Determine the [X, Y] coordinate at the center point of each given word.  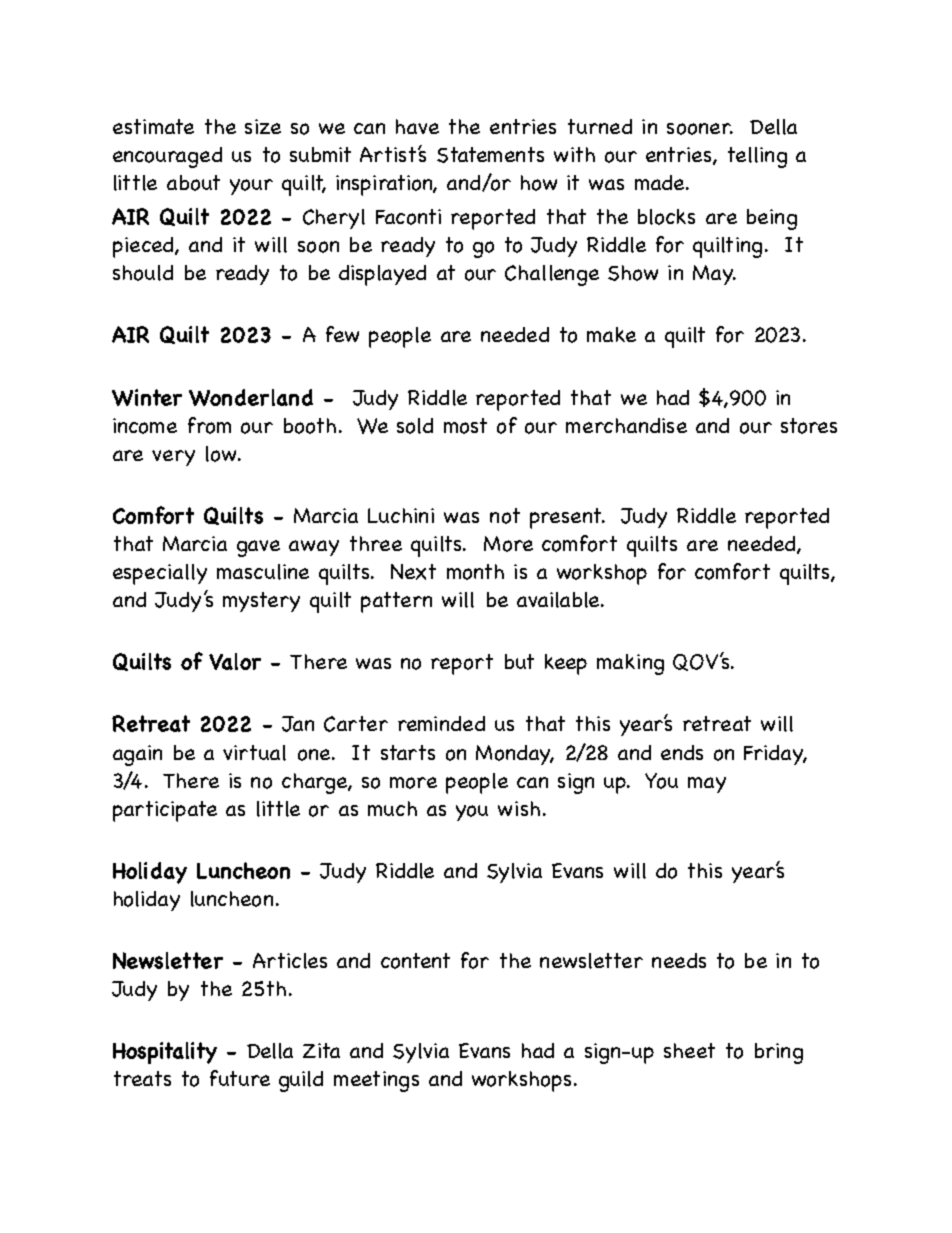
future [240, 1078]
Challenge [552, 275]
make [611, 334]
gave [258, 548]
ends [682, 752]
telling [757, 157]
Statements [490, 155]
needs [679, 960]
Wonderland [251, 397]
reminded [441, 723]
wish [519, 808]
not [505, 516]
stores [809, 426]
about [193, 183]
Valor [235, 661]
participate [165, 811]
